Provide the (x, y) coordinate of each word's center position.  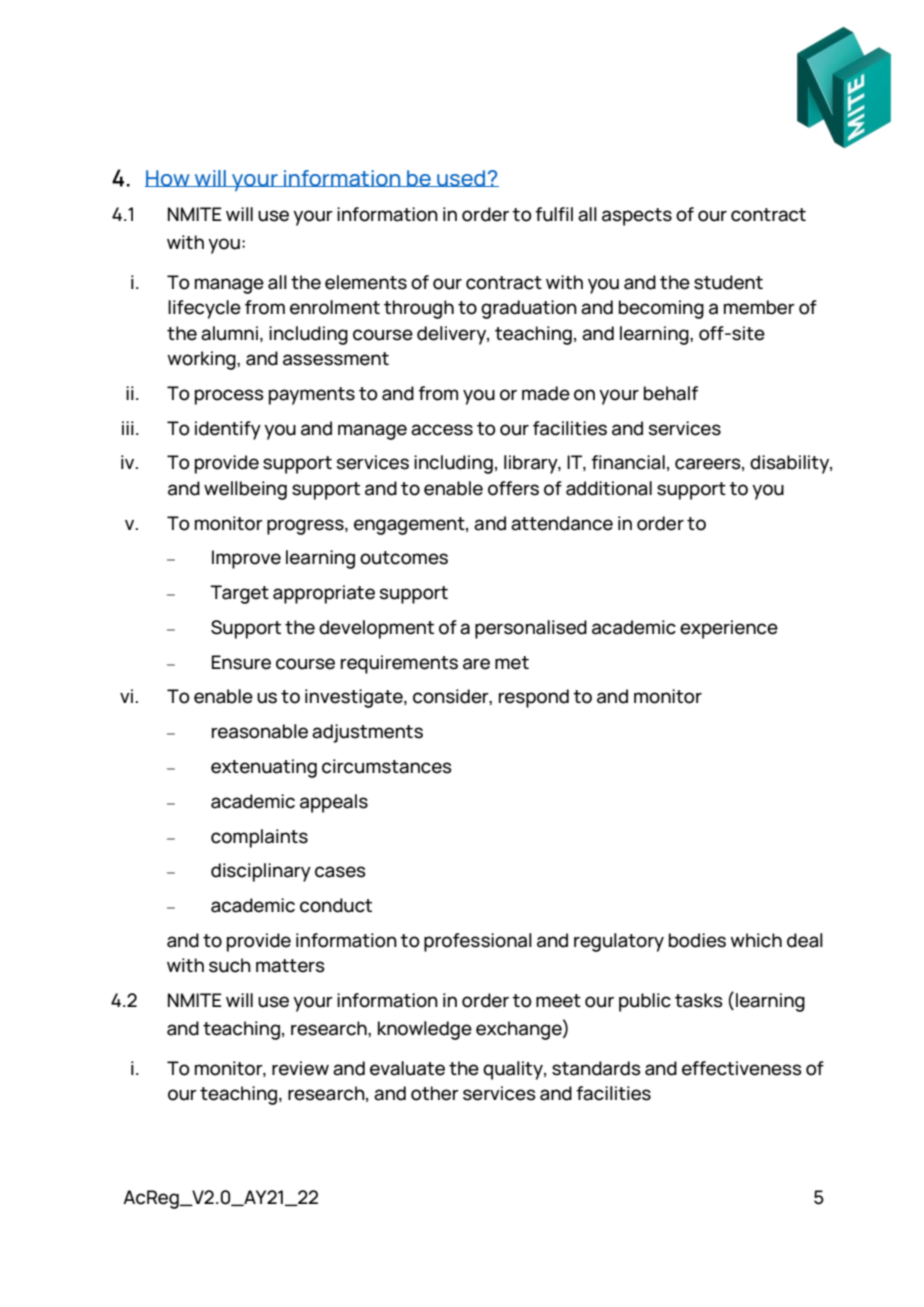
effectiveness (742, 1068)
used (461, 178)
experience (729, 629)
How (168, 178)
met (512, 663)
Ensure (241, 662)
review (300, 1068)
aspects (637, 217)
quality (514, 1070)
